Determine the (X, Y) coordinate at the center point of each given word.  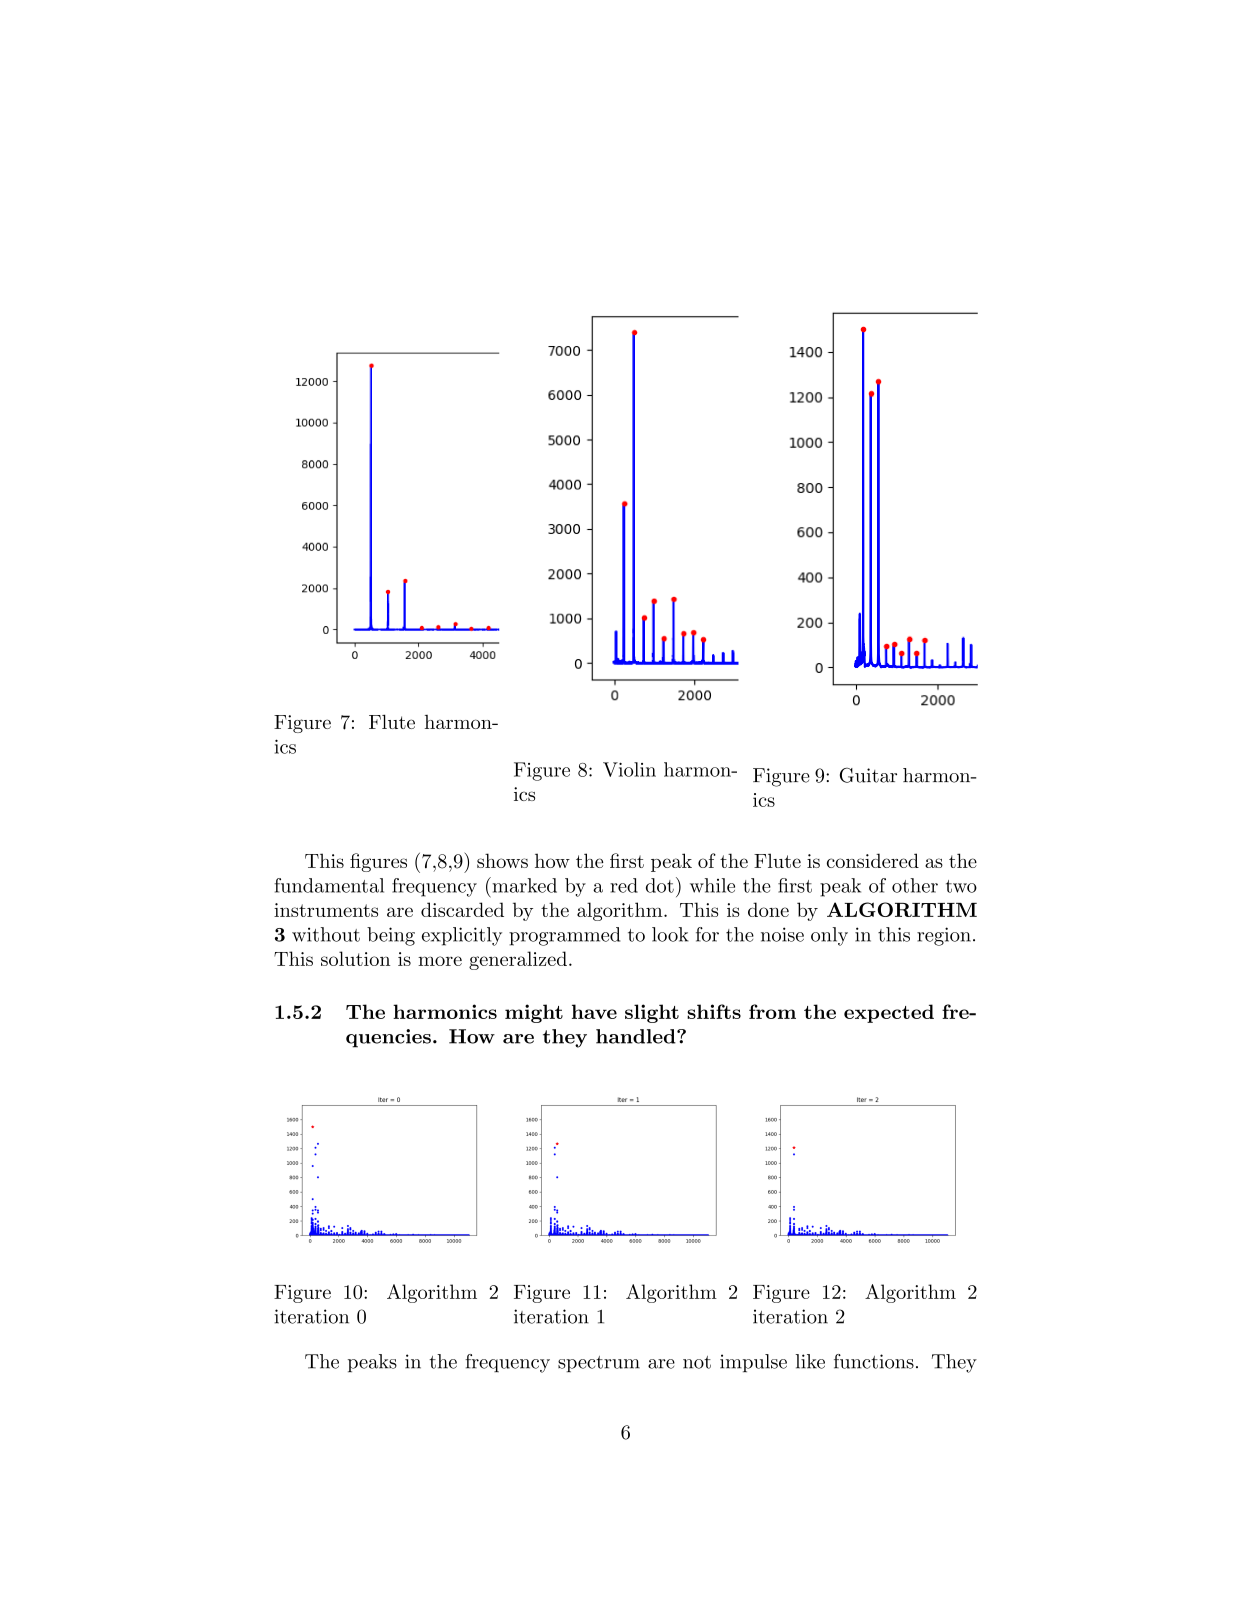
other (915, 885)
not (697, 1362)
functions (874, 1361)
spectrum (599, 1364)
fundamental (329, 885)
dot (660, 885)
